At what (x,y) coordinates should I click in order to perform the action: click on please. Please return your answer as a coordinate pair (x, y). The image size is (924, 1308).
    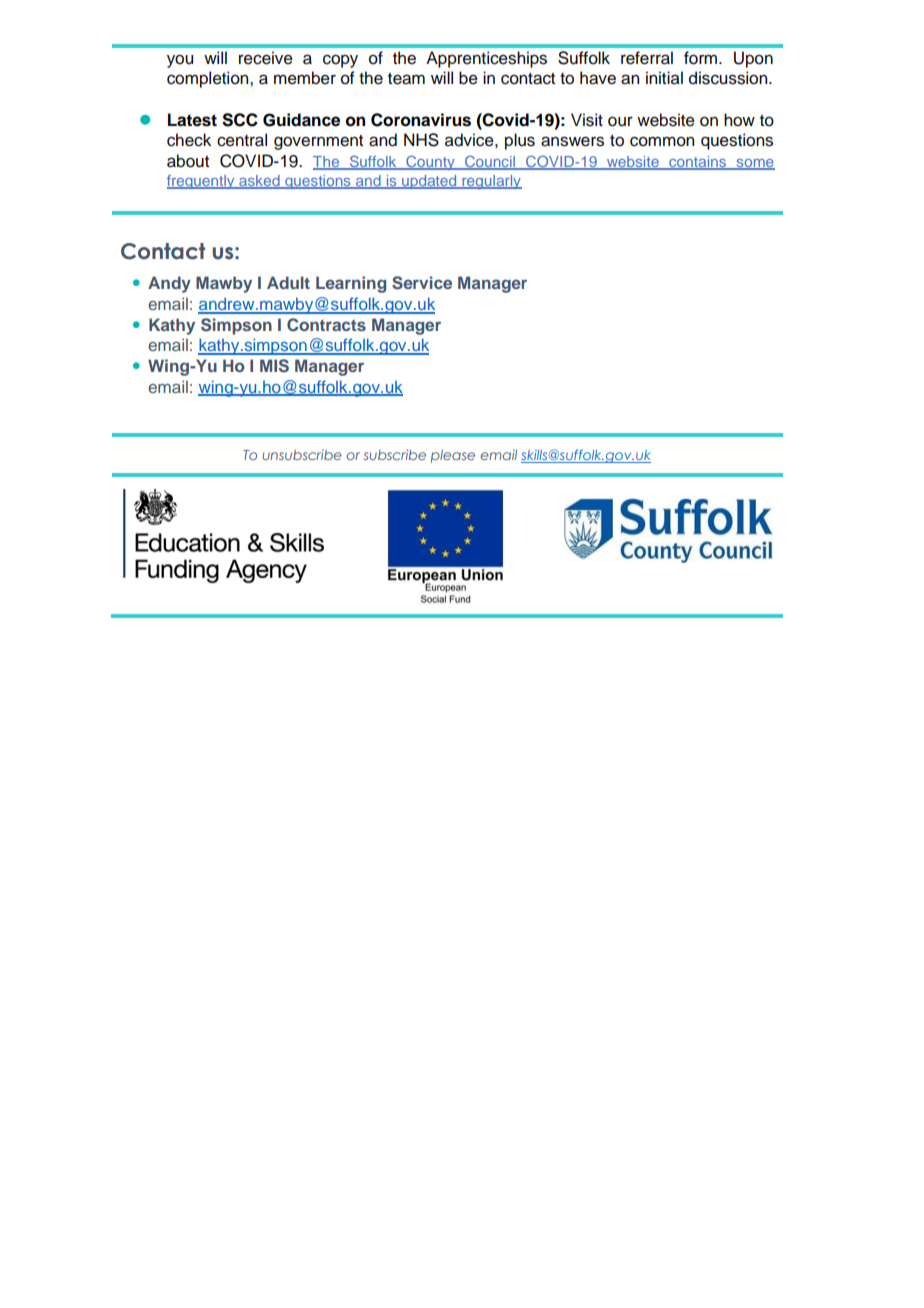
    Looking at the image, I should click on (453, 456).
